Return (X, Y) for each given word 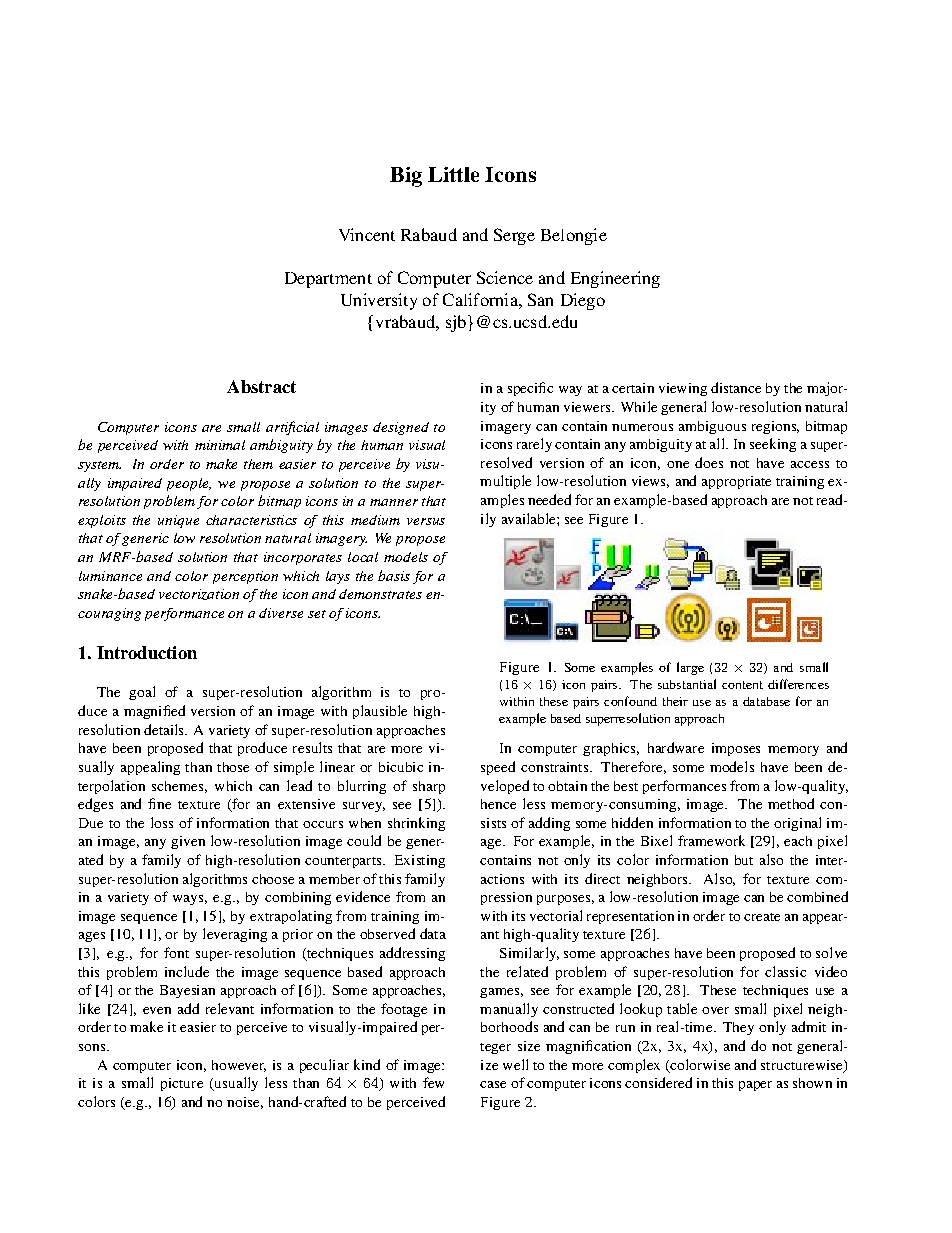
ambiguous (712, 427)
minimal (220, 445)
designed (401, 428)
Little (453, 174)
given (188, 842)
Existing (420, 861)
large (690, 668)
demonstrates (380, 594)
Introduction (147, 652)
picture (182, 1084)
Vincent (367, 234)
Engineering (615, 279)
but (744, 860)
